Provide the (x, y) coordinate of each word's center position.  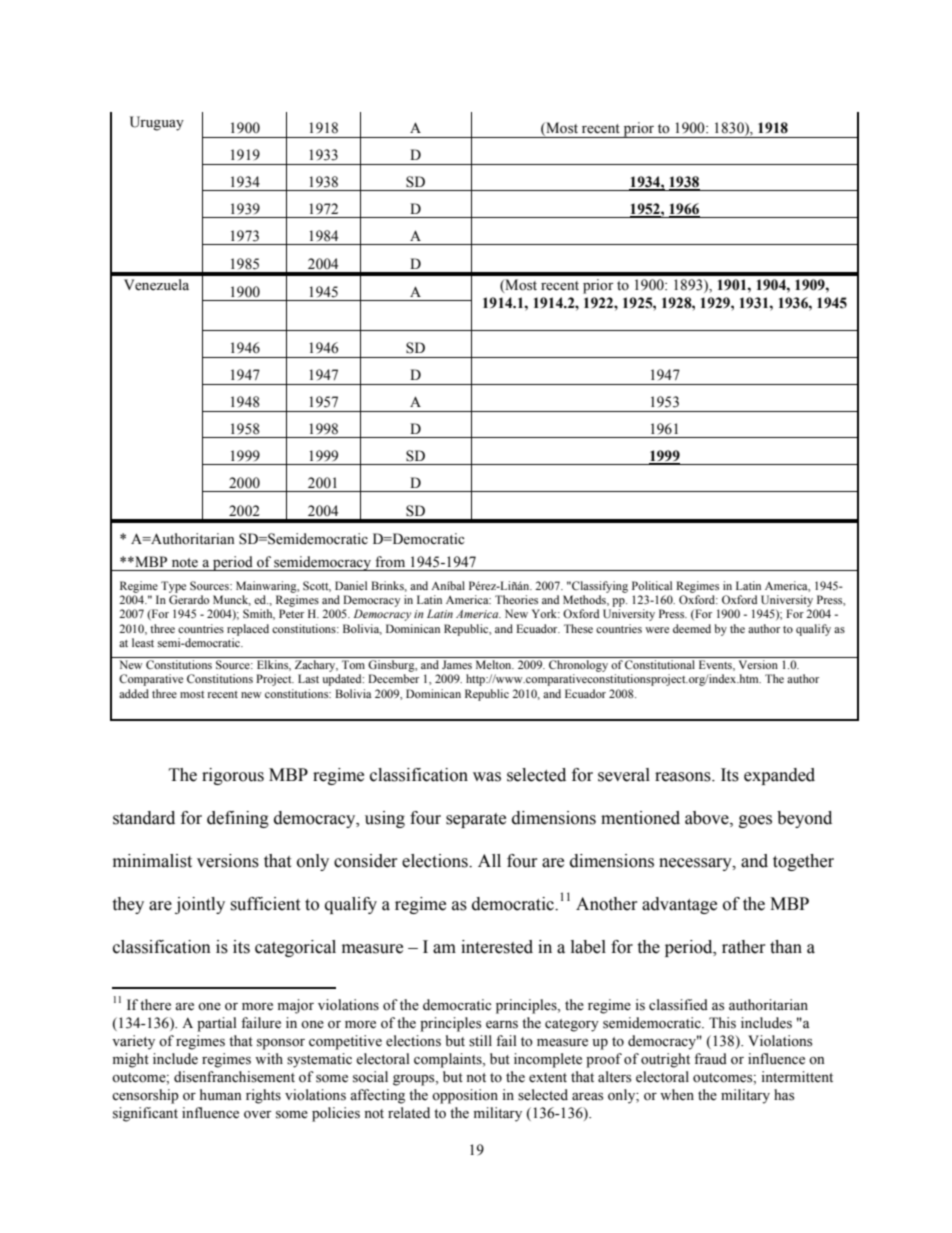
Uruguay (157, 123)
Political (652, 585)
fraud (710, 1059)
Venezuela (156, 285)
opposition (465, 1096)
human (221, 1094)
